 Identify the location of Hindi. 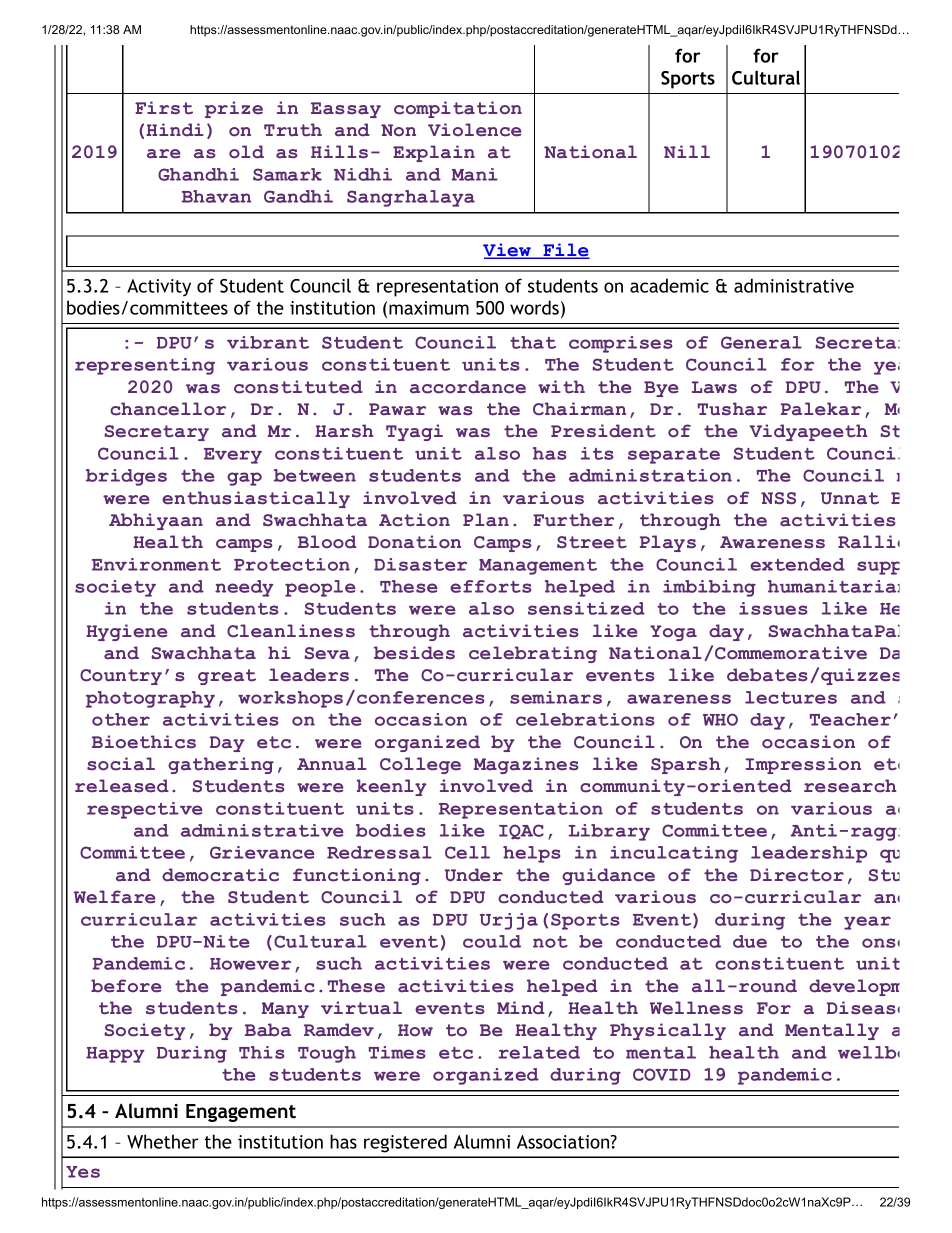
(175, 130).
